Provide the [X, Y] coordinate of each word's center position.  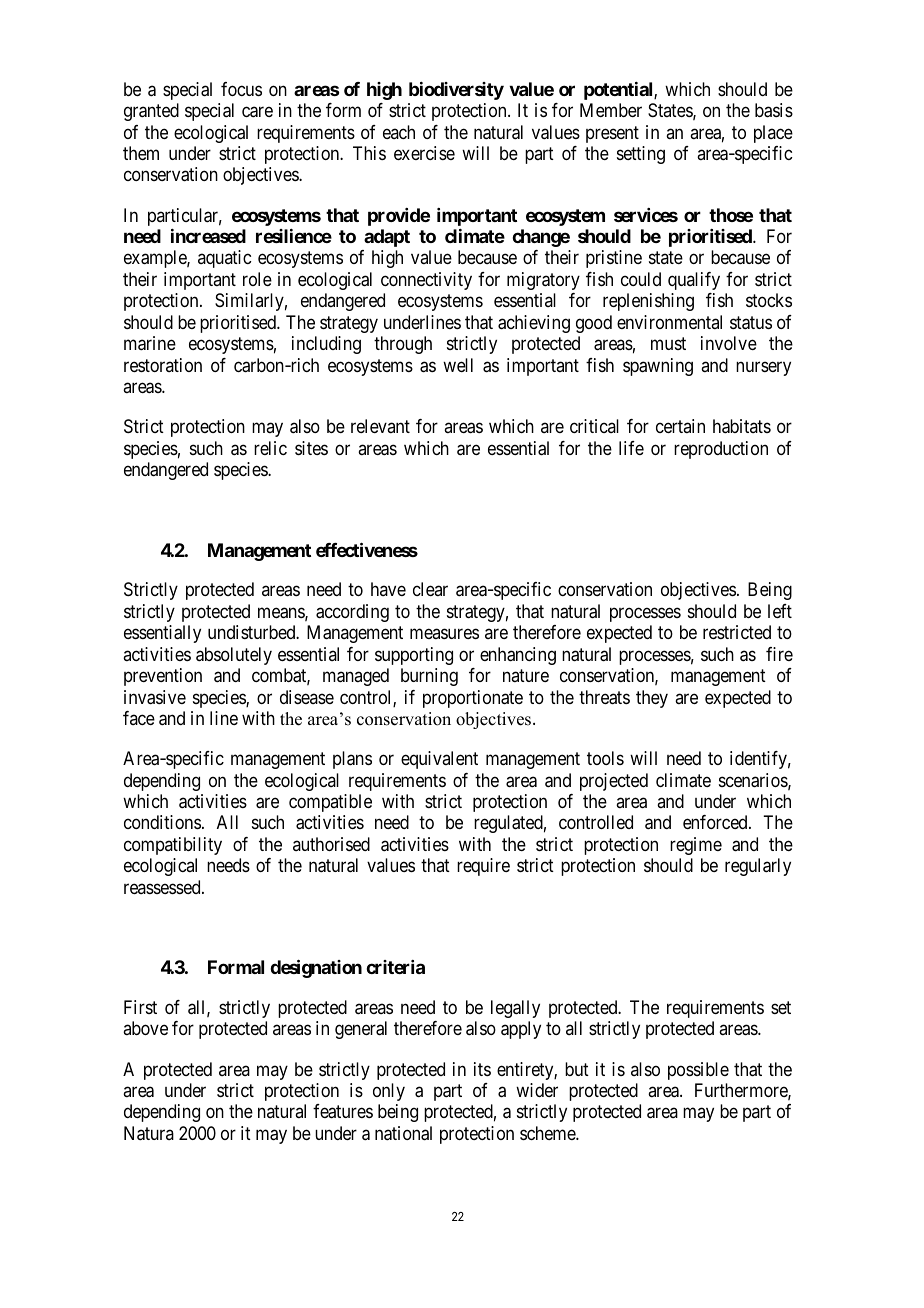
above [145, 1028]
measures [444, 634]
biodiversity [456, 91]
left [780, 611]
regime [696, 846]
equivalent [439, 760]
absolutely [234, 656]
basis [774, 110]
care [257, 112]
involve [729, 343]
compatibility [173, 846]
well [458, 365]
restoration [163, 365]
